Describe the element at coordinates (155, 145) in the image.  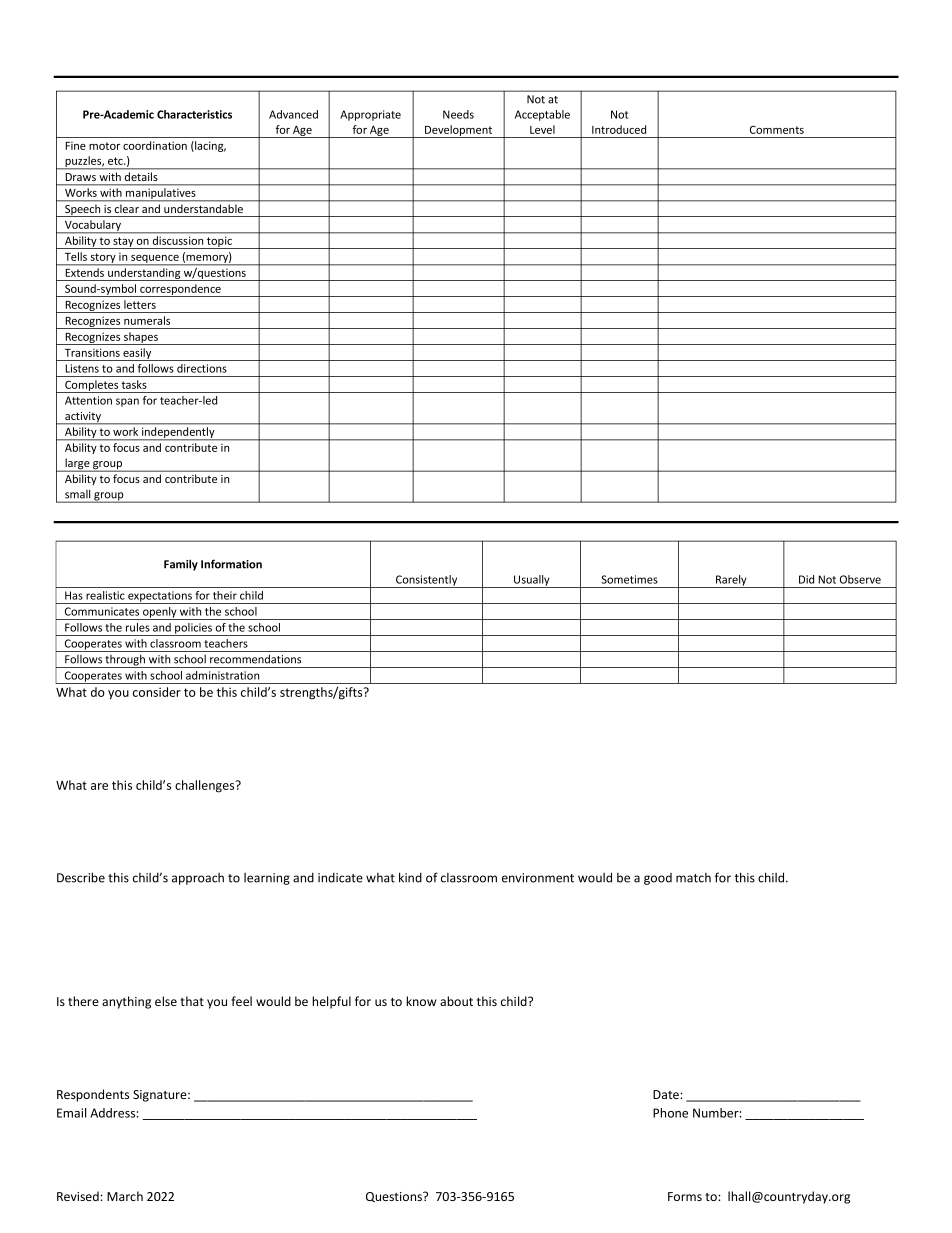
I see `coordination` at that location.
